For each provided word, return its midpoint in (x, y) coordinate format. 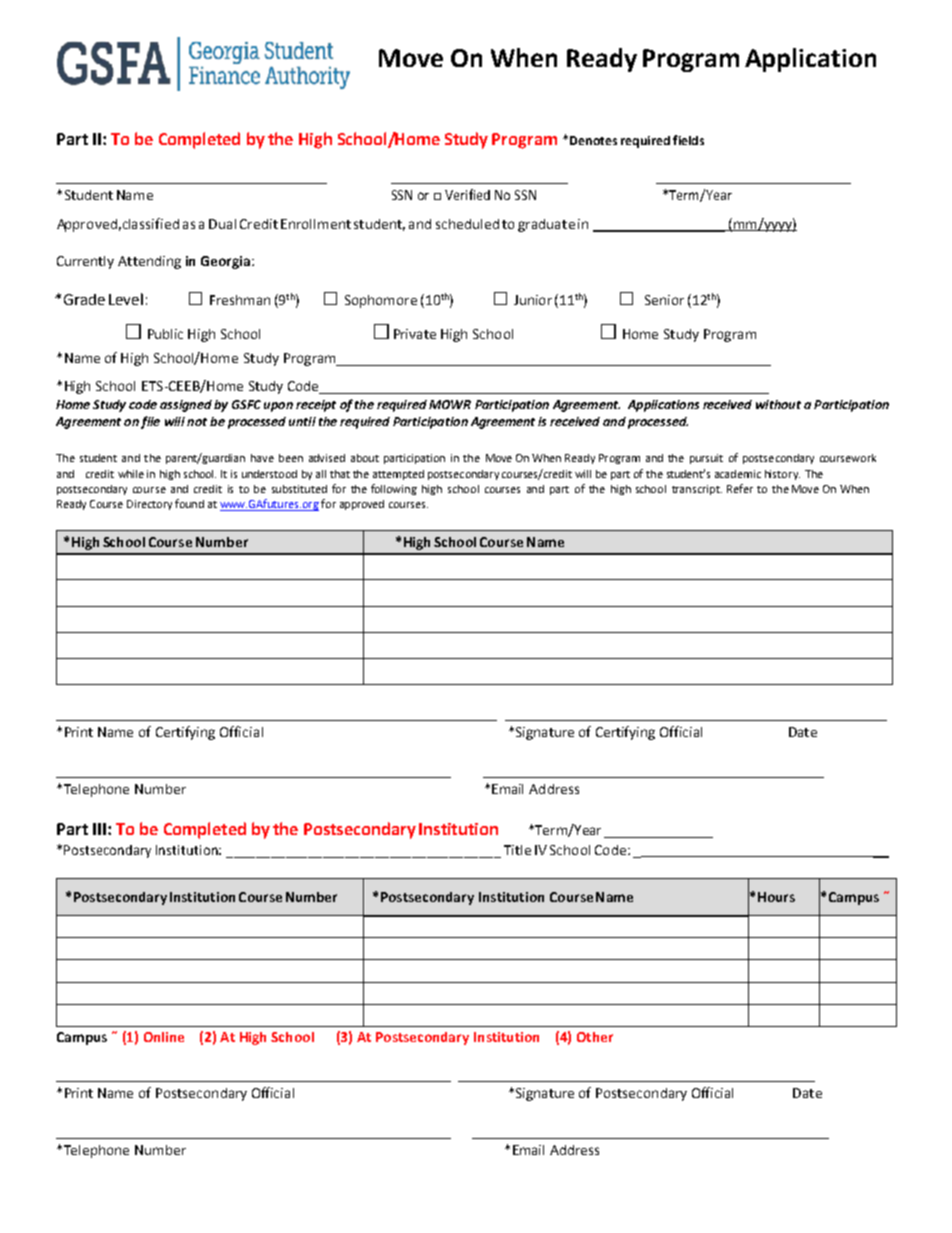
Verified (467, 194)
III (99, 829)
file (150, 422)
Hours (776, 897)
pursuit (706, 459)
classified (151, 223)
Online (164, 1037)
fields (688, 140)
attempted (398, 475)
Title (517, 850)
